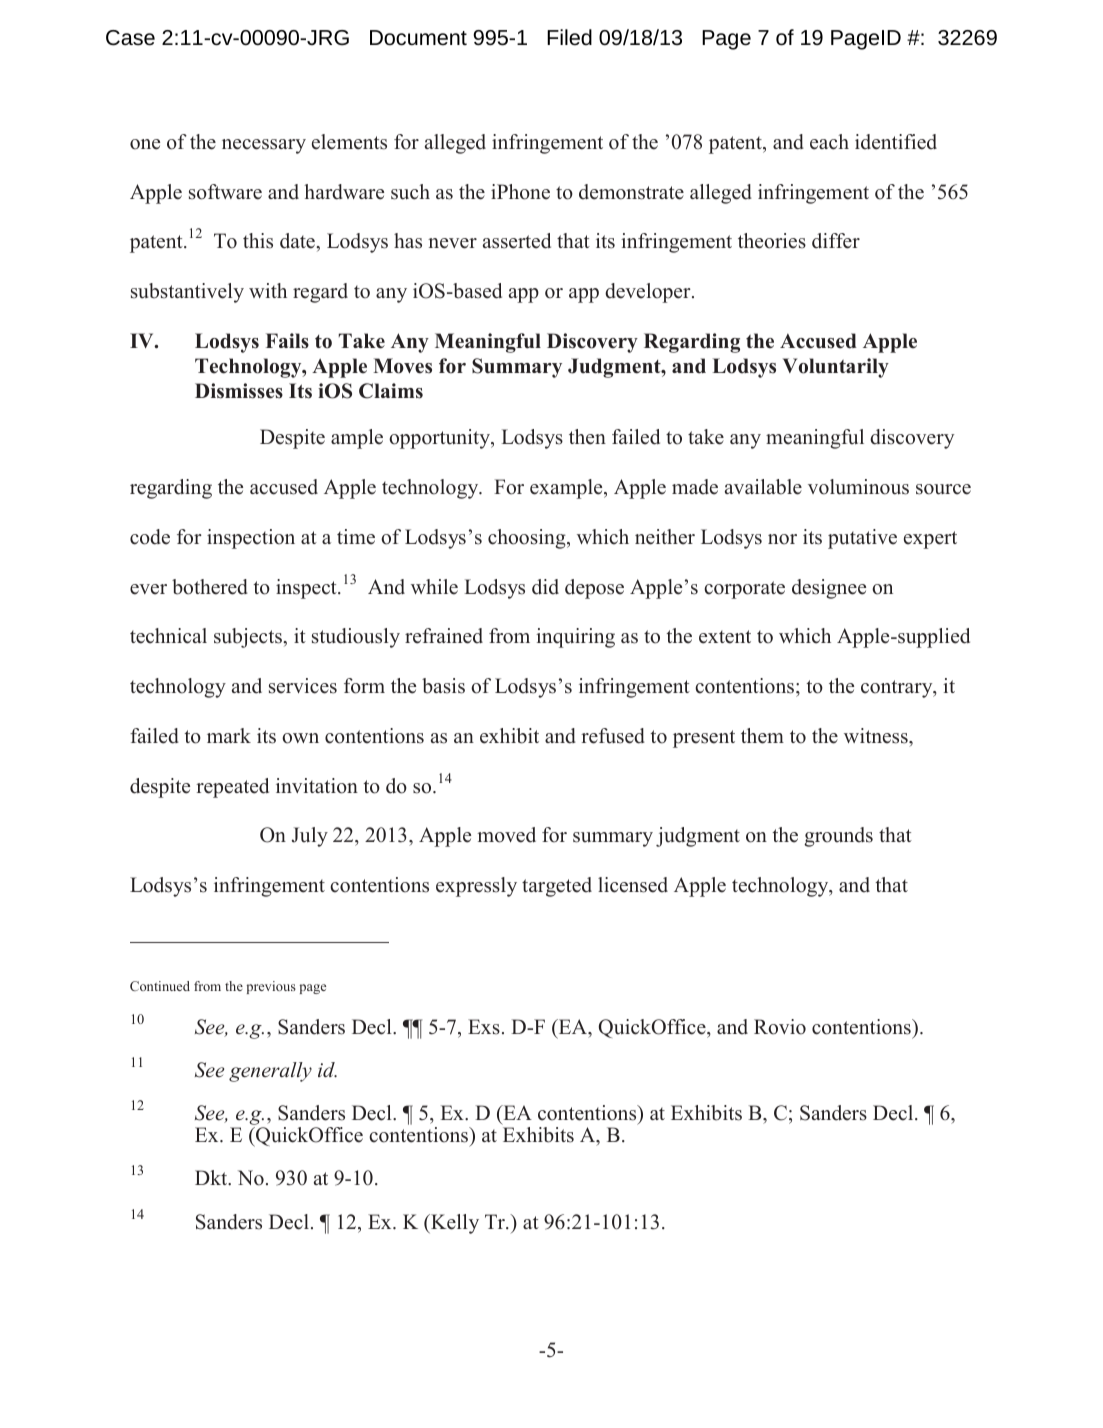 The height and width of the image is (1428, 1103). I want to click on Dkt, so click(212, 1178).
